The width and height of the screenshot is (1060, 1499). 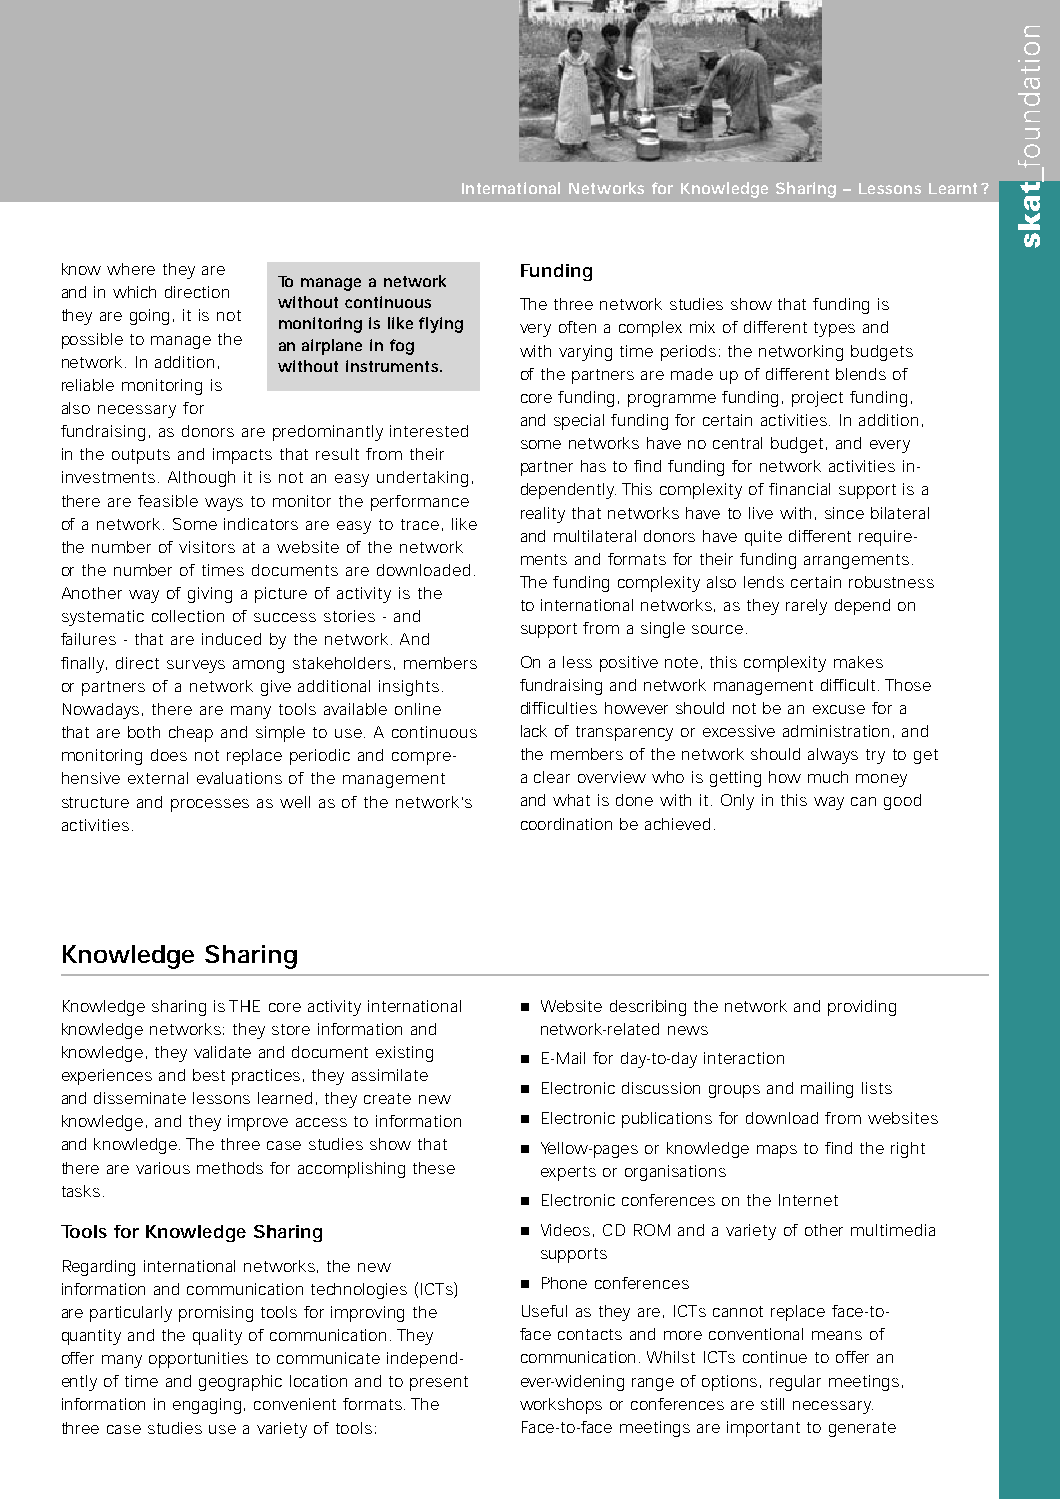 What do you see at coordinates (795, 1383) in the screenshot?
I see `regular` at bounding box center [795, 1383].
